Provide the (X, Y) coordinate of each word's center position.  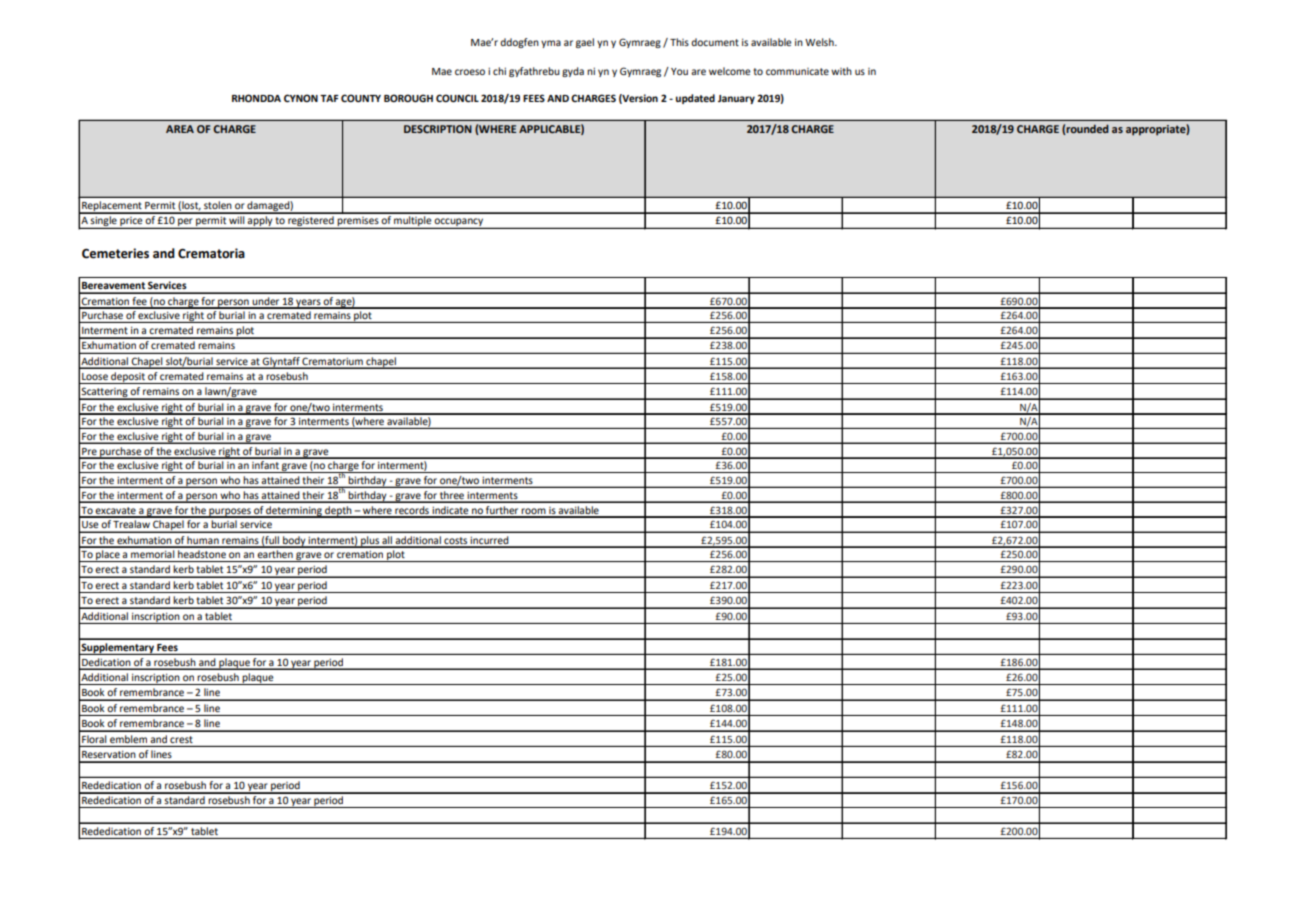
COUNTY (361, 98)
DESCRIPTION (438, 129)
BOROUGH (408, 98)
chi (499, 71)
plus (370, 542)
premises (358, 223)
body (294, 542)
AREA (180, 129)
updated (695, 99)
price (131, 223)
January (736, 99)
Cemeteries (115, 253)
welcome (729, 71)
